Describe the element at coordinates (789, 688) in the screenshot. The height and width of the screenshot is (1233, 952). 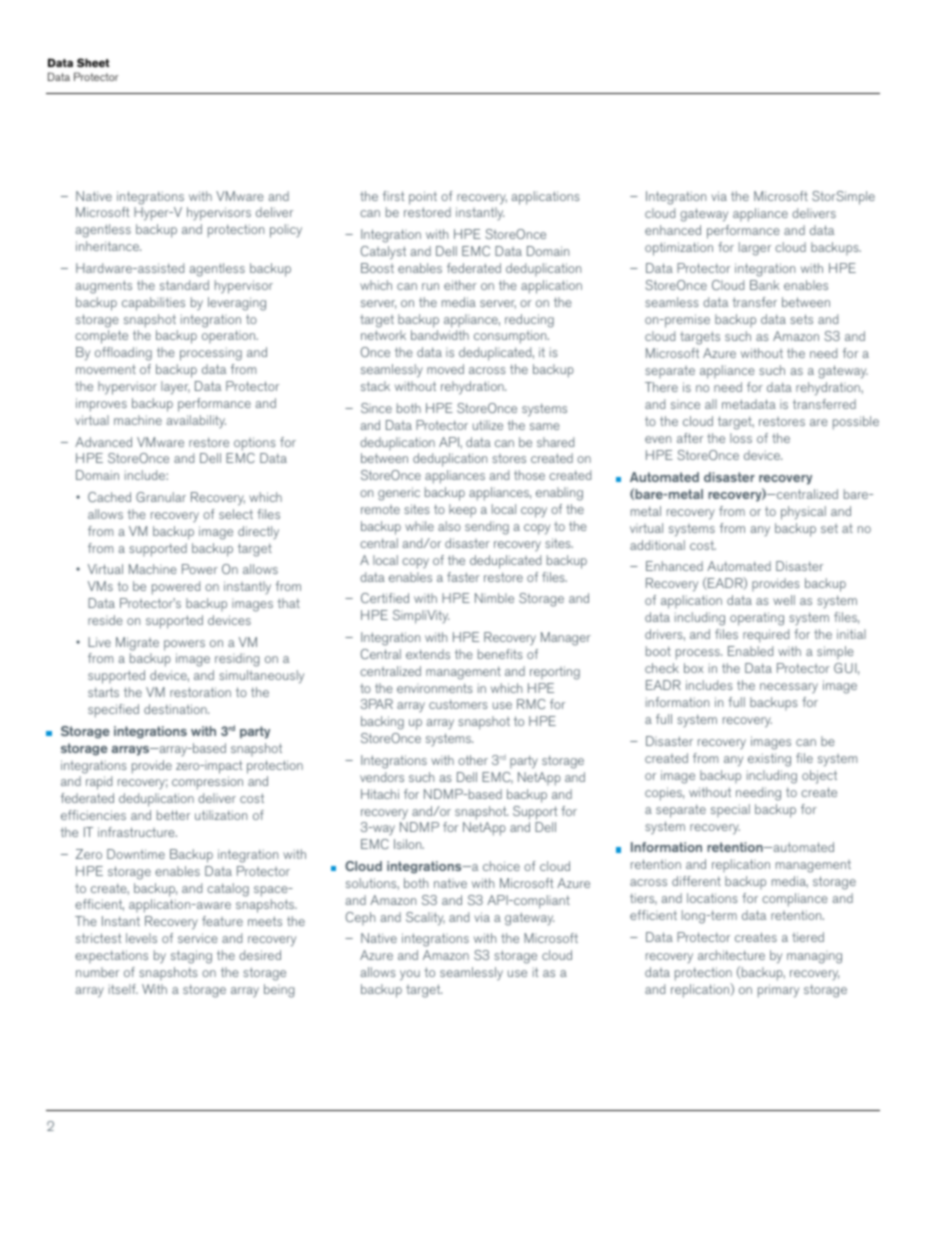
I see `necessary` at that location.
